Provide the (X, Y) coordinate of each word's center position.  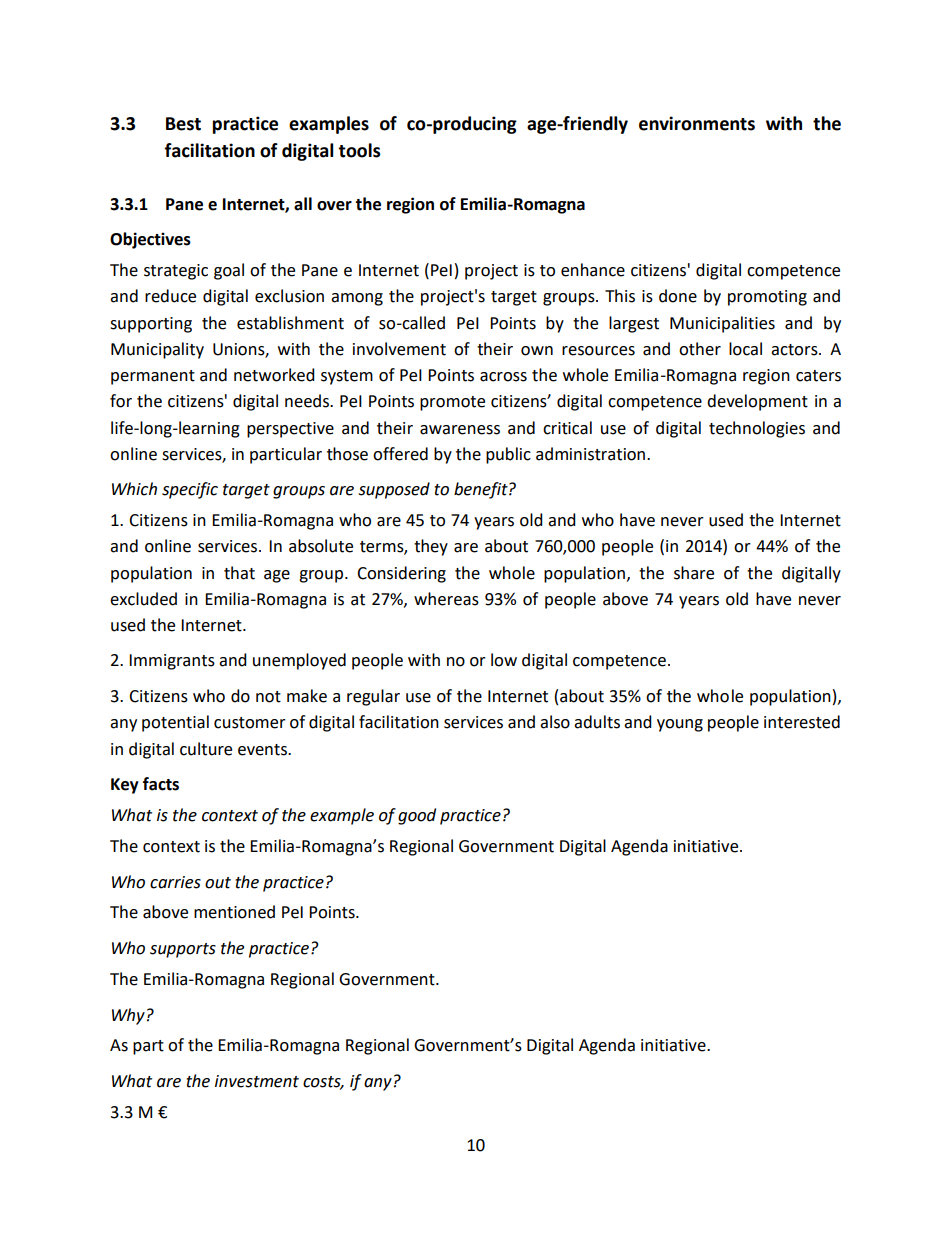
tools (359, 150)
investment (257, 1081)
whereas (446, 599)
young (680, 725)
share (694, 573)
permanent (153, 377)
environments (697, 123)
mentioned (234, 912)
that (239, 573)
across (503, 377)
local (745, 349)
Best (183, 124)
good (417, 816)
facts (161, 784)
